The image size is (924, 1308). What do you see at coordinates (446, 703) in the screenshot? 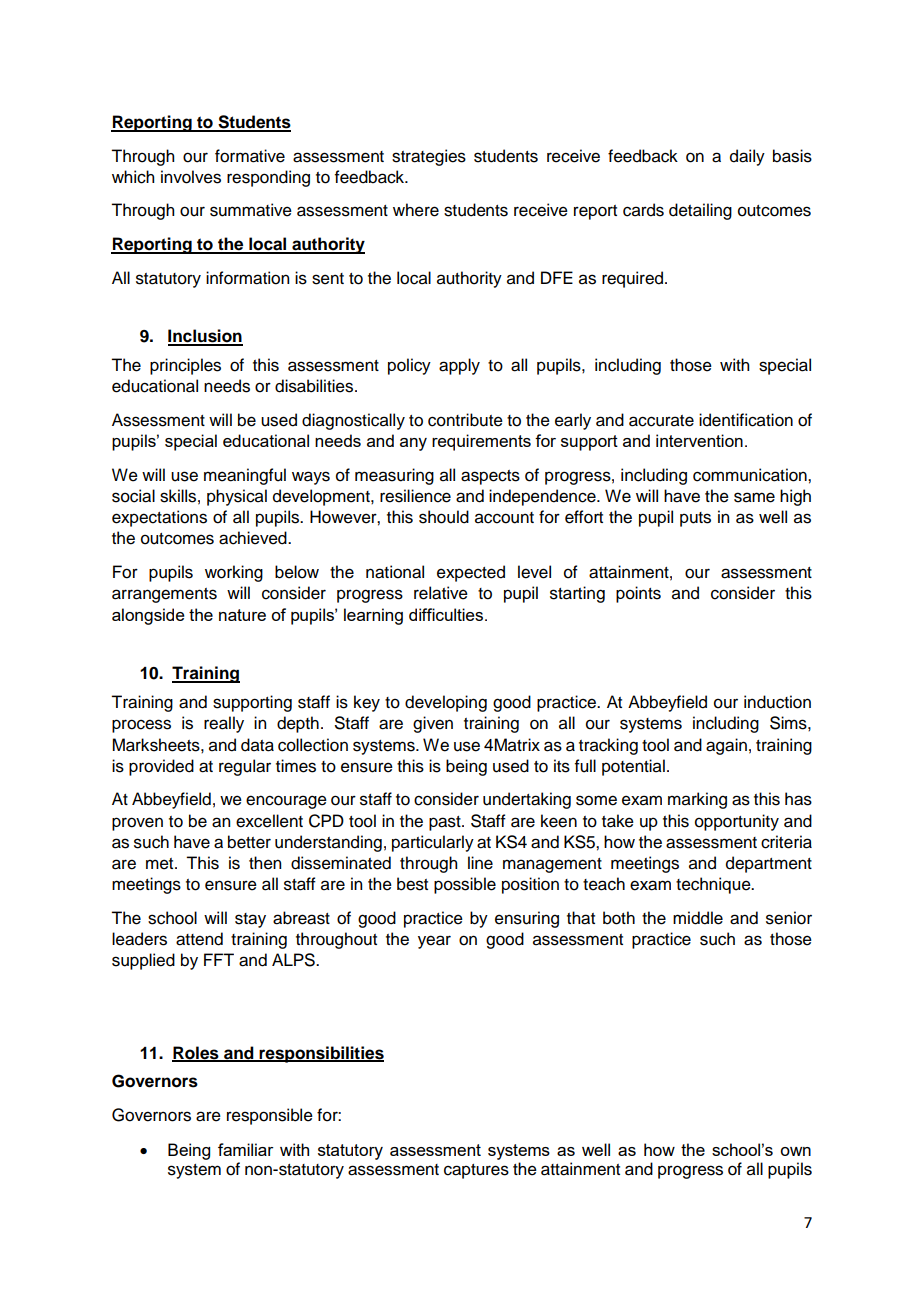
I see `developing` at bounding box center [446, 703].
